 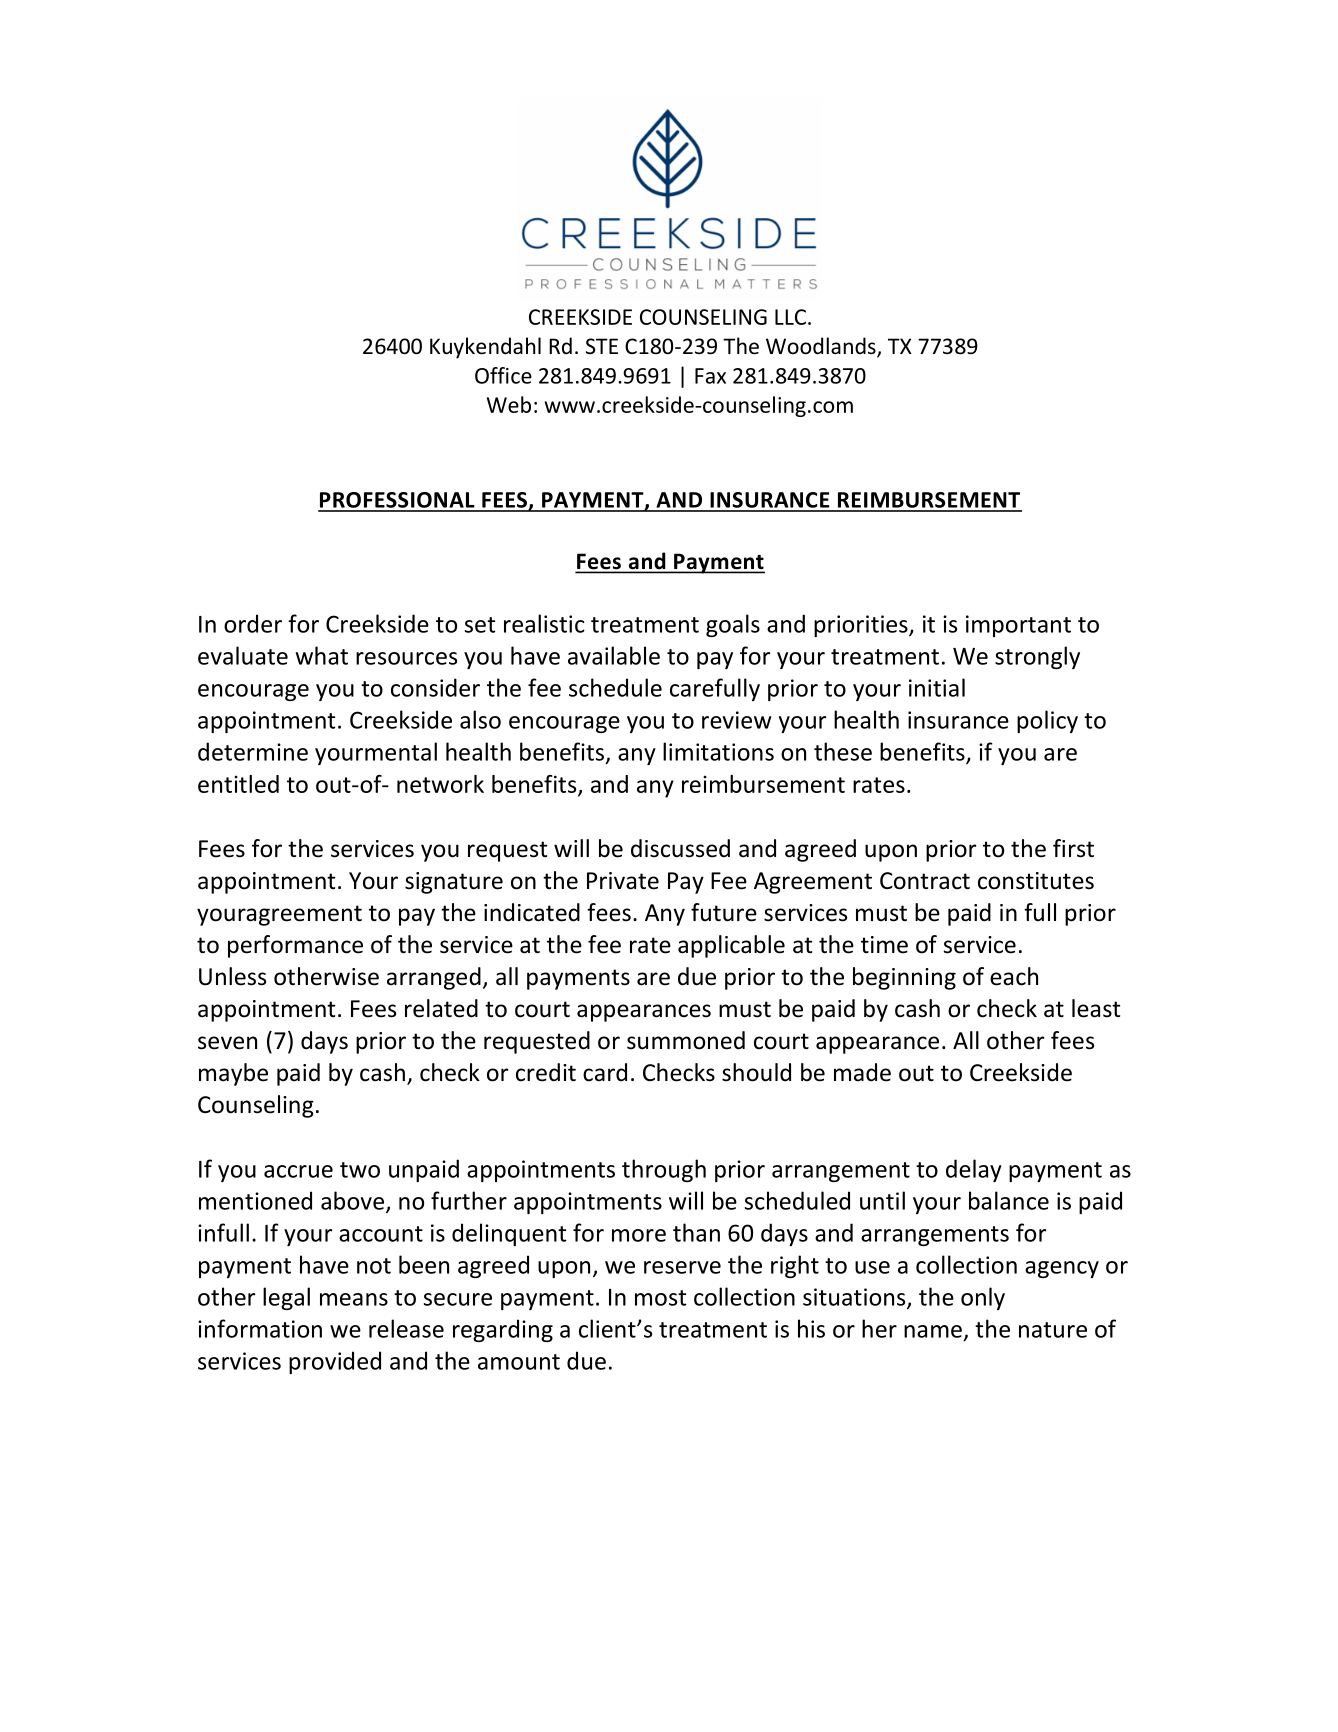 I want to click on Fax, so click(x=710, y=376).
